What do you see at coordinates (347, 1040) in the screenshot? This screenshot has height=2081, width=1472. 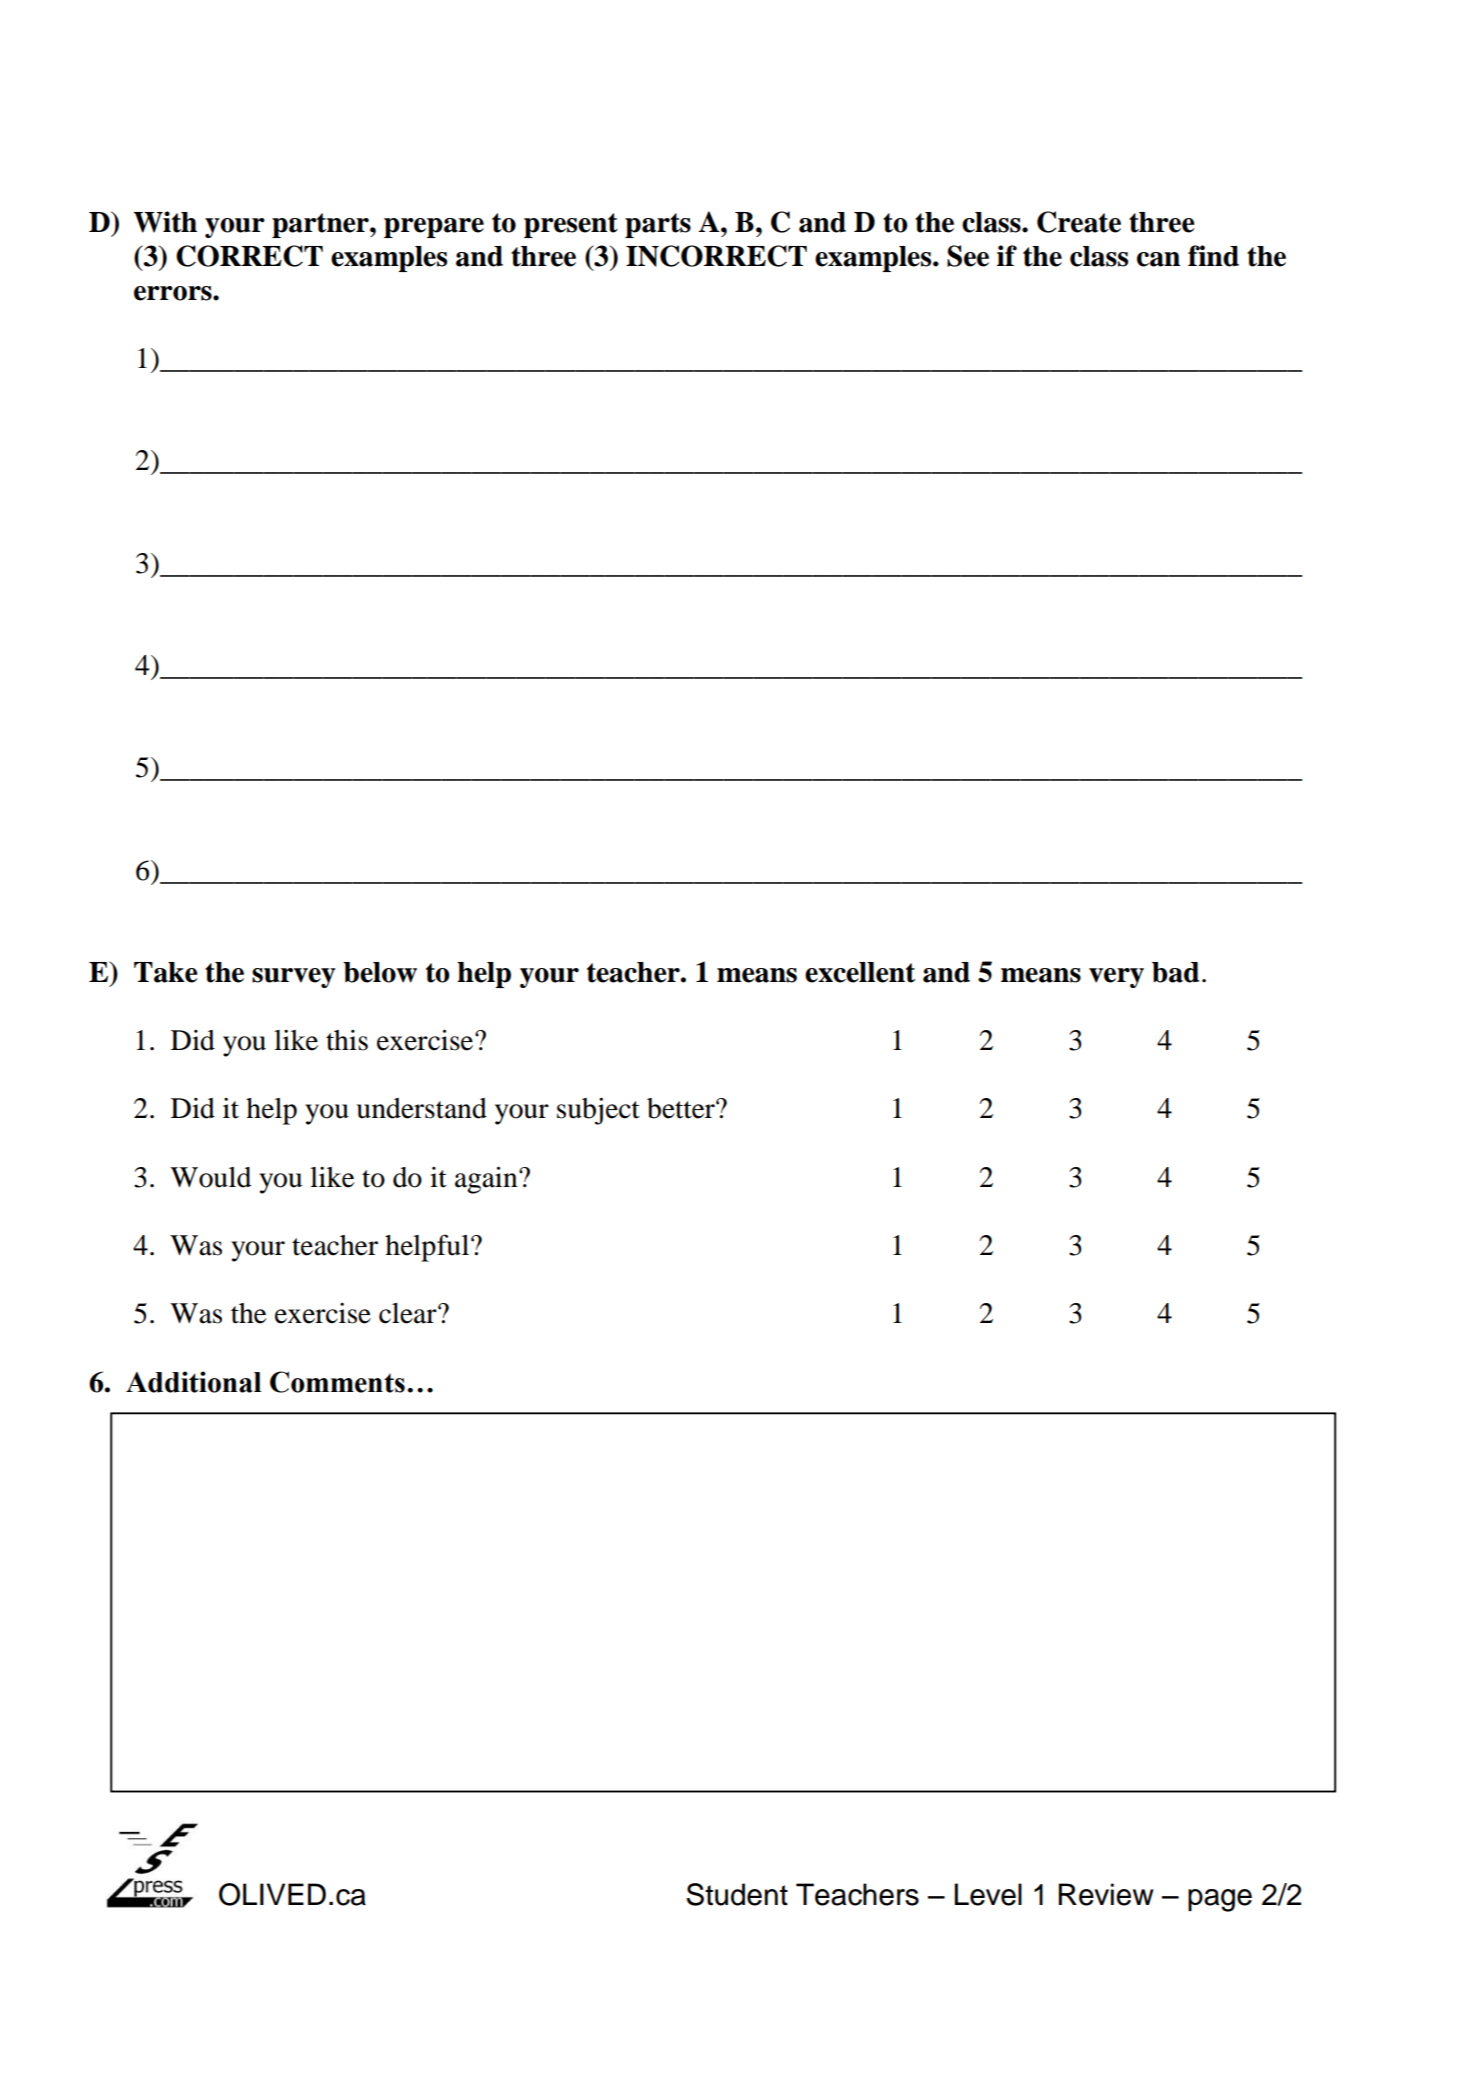 I see `this` at bounding box center [347, 1040].
